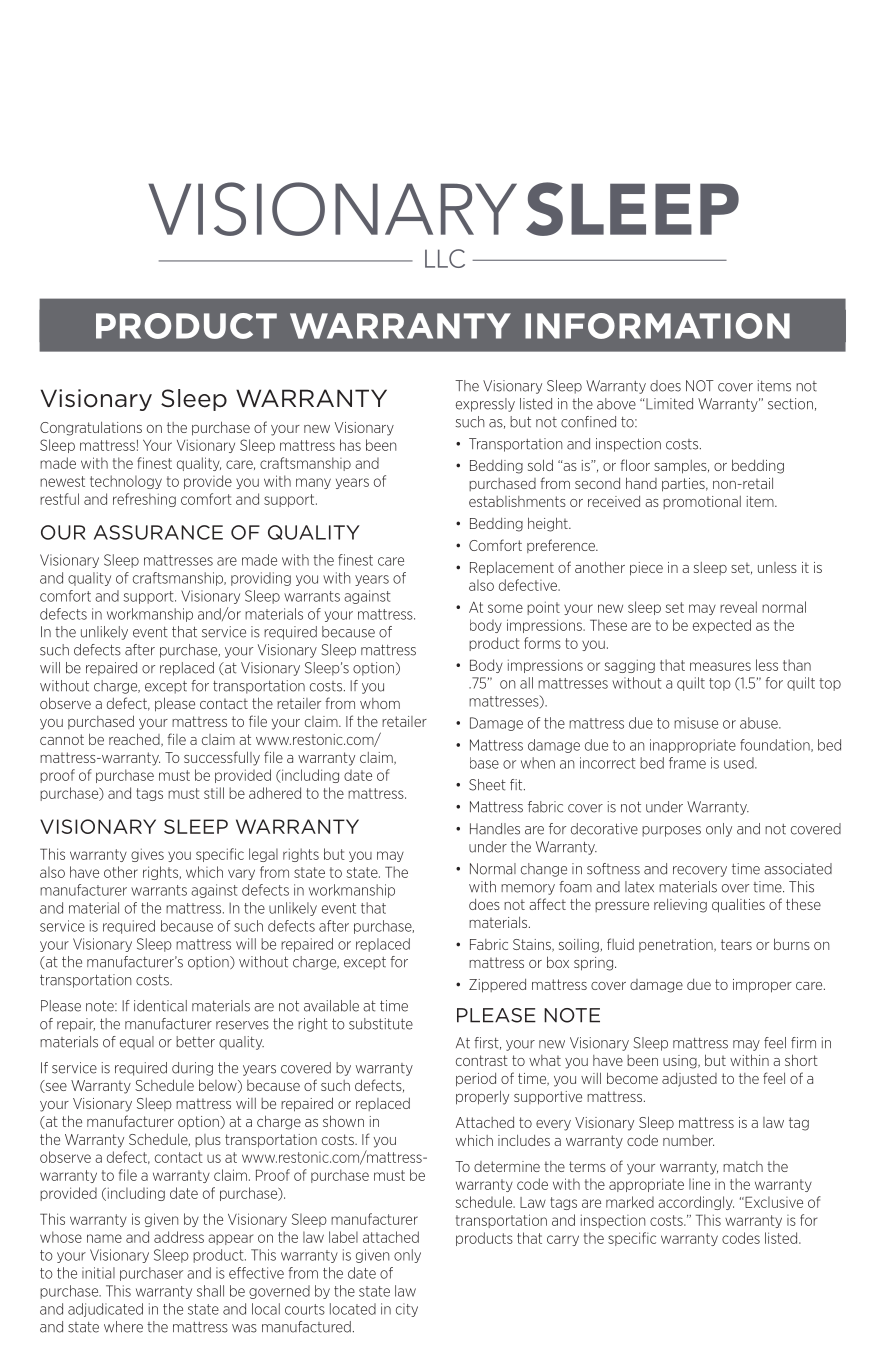  What do you see at coordinates (696, 723) in the screenshot?
I see `misuse` at bounding box center [696, 723].
